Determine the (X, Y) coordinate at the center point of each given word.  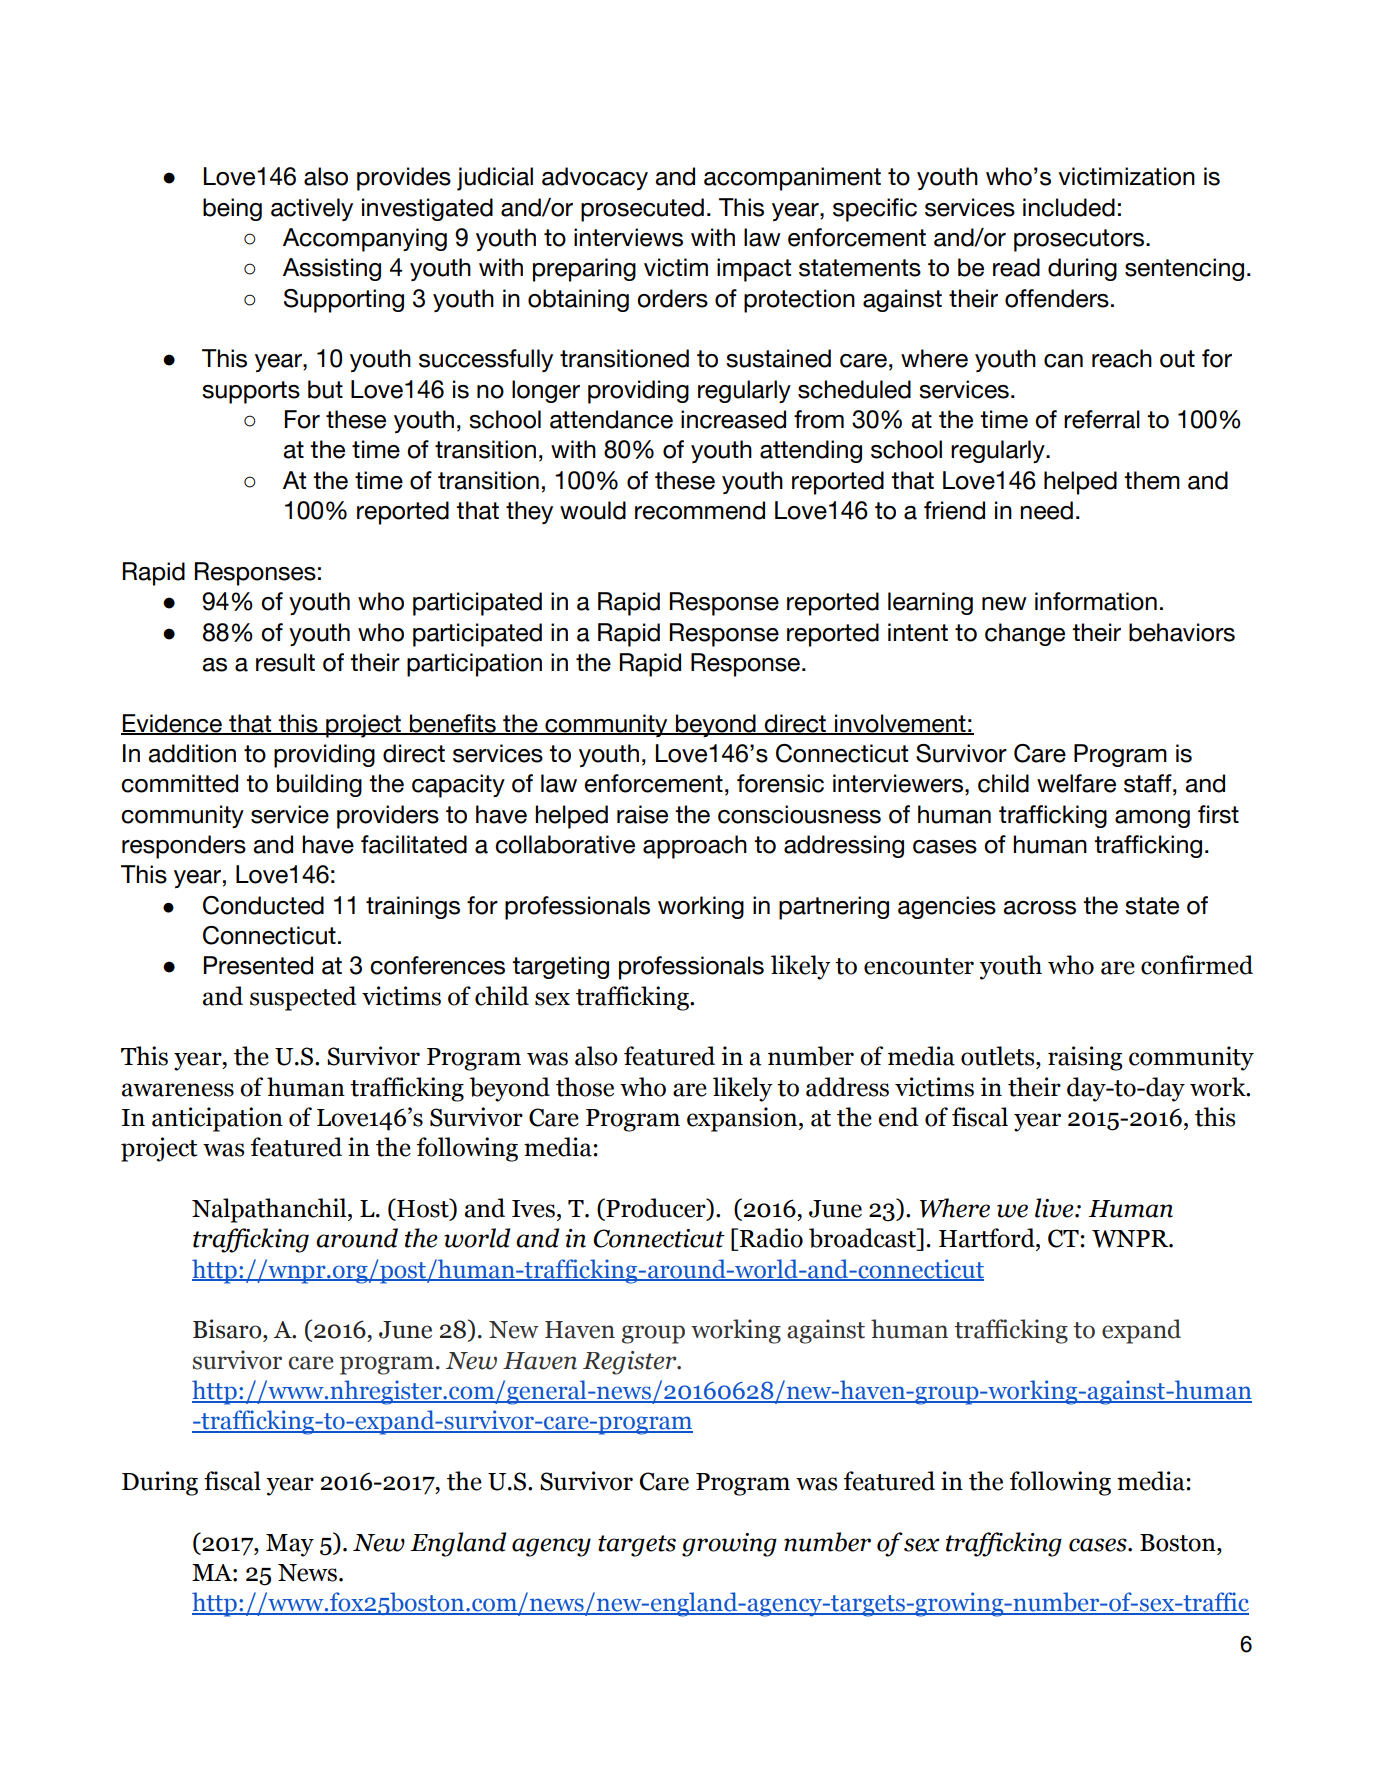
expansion (743, 1119)
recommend (700, 510)
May (290, 1545)
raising (1085, 1058)
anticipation (217, 1119)
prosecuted (642, 210)
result (285, 662)
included (1069, 207)
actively (312, 209)
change (1025, 634)
